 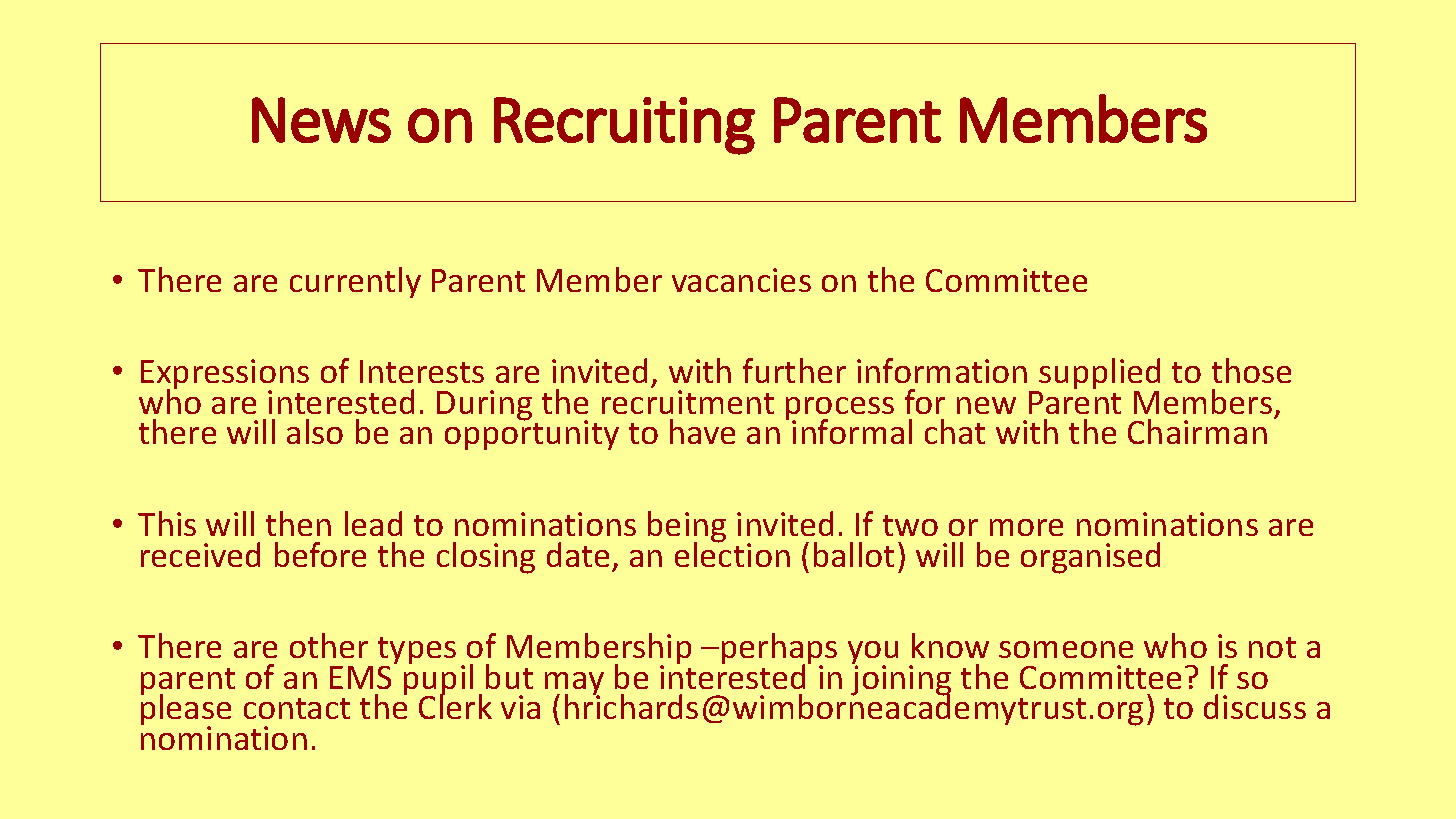 What do you see at coordinates (624, 126) in the screenshot?
I see `Recruiting` at bounding box center [624, 126].
